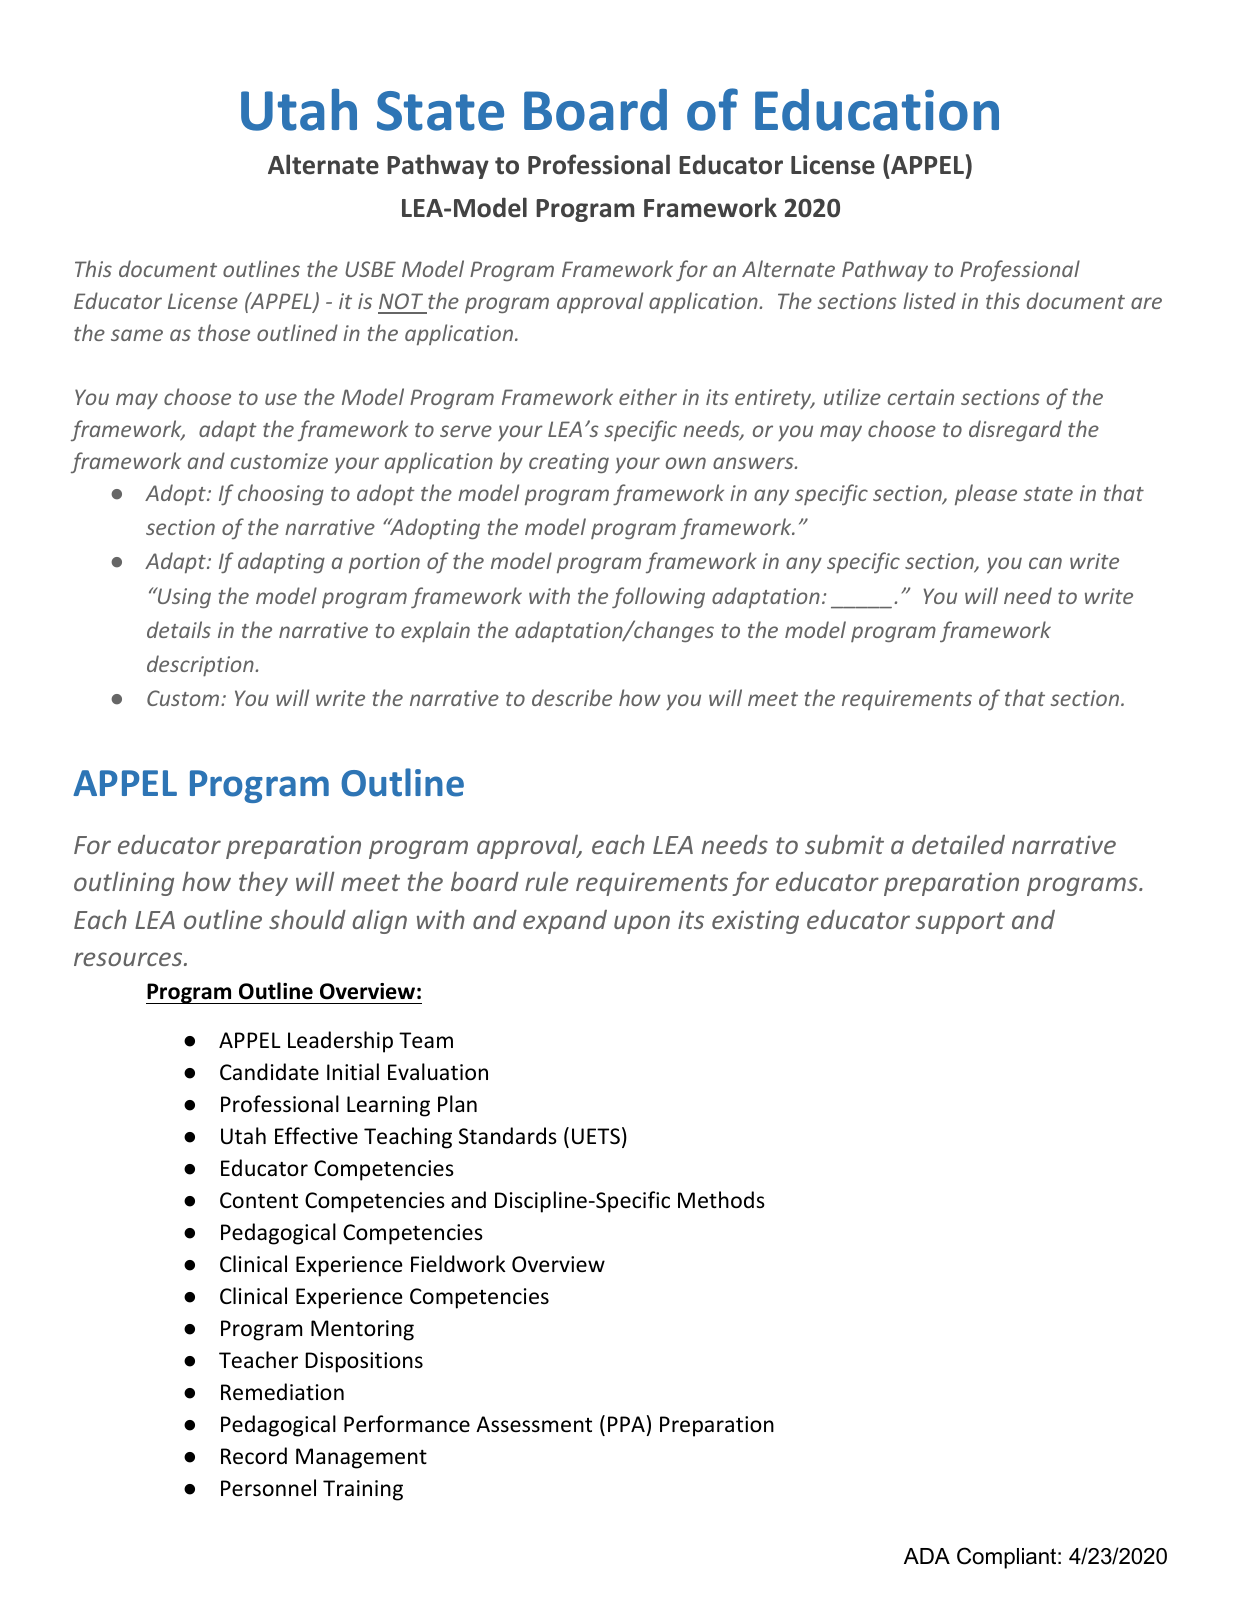 This screenshot has width=1241, height=1606. Describe the element at coordinates (263, 883) in the screenshot. I see `they` at that location.
